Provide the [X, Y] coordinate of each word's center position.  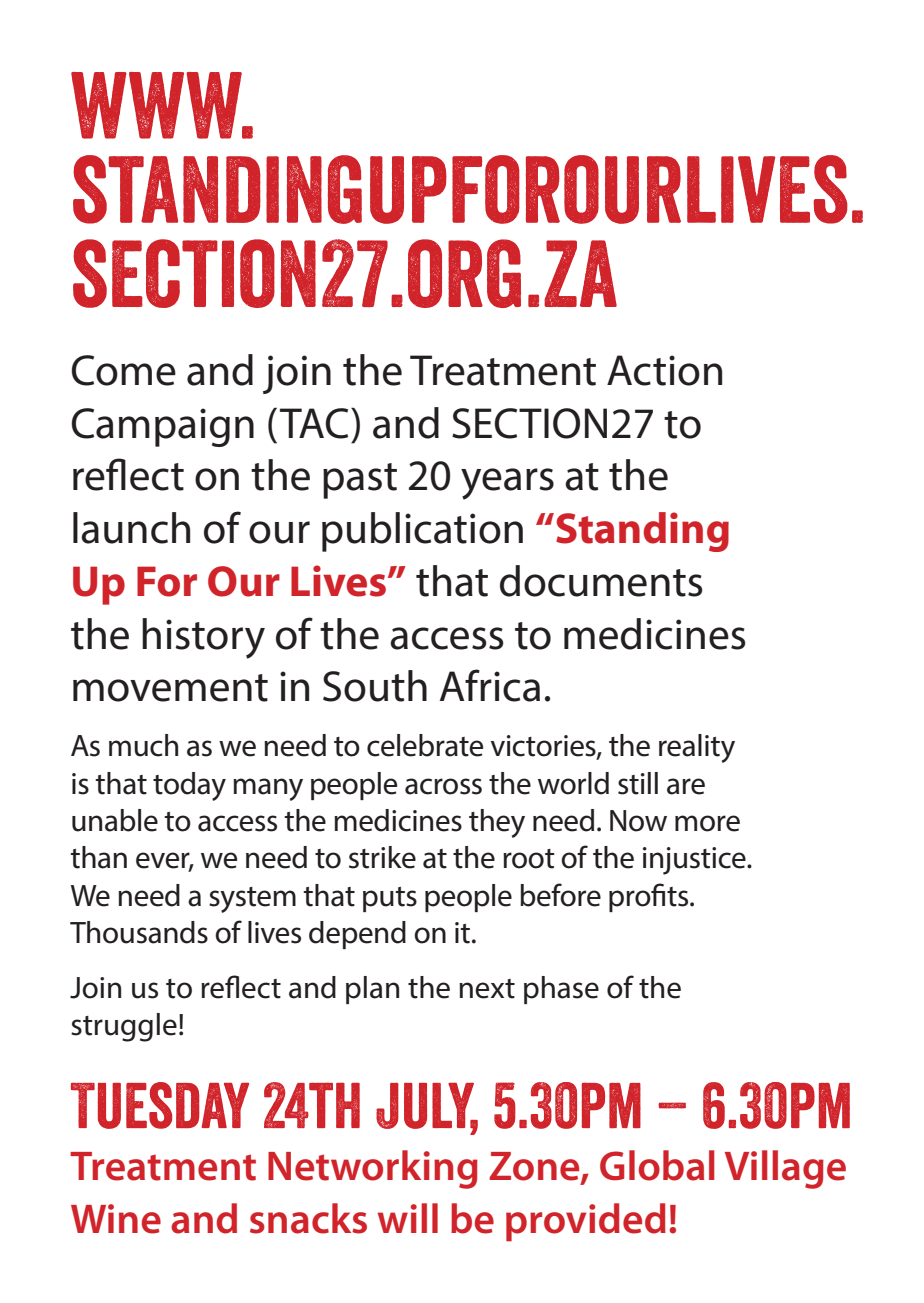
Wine [116, 1219]
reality [697, 748]
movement [170, 688]
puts [390, 899]
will [408, 1218]
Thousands [139, 932]
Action [664, 370]
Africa [490, 685]
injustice [695, 861]
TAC [314, 423]
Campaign [163, 427]
